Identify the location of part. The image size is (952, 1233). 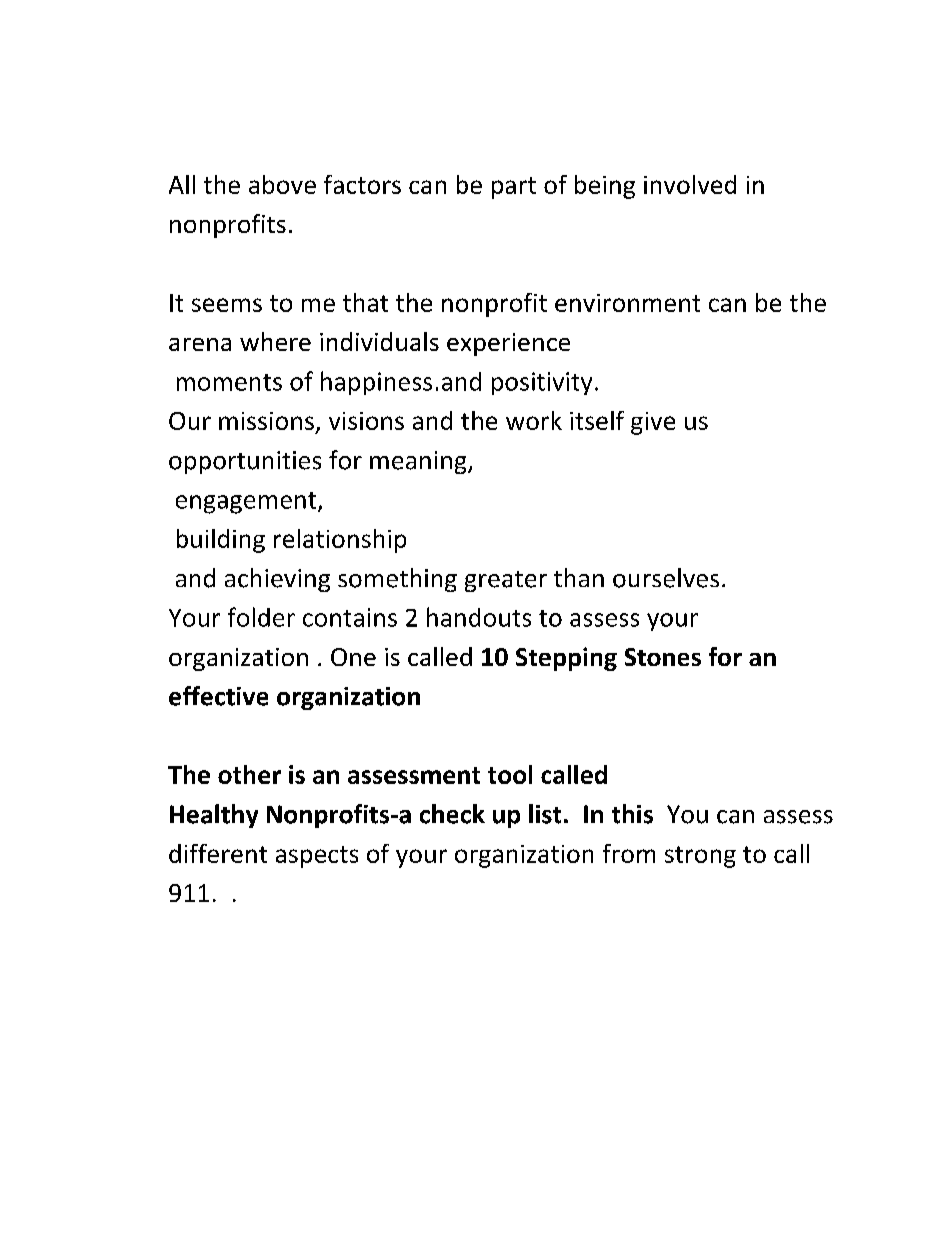
(514, 188).
